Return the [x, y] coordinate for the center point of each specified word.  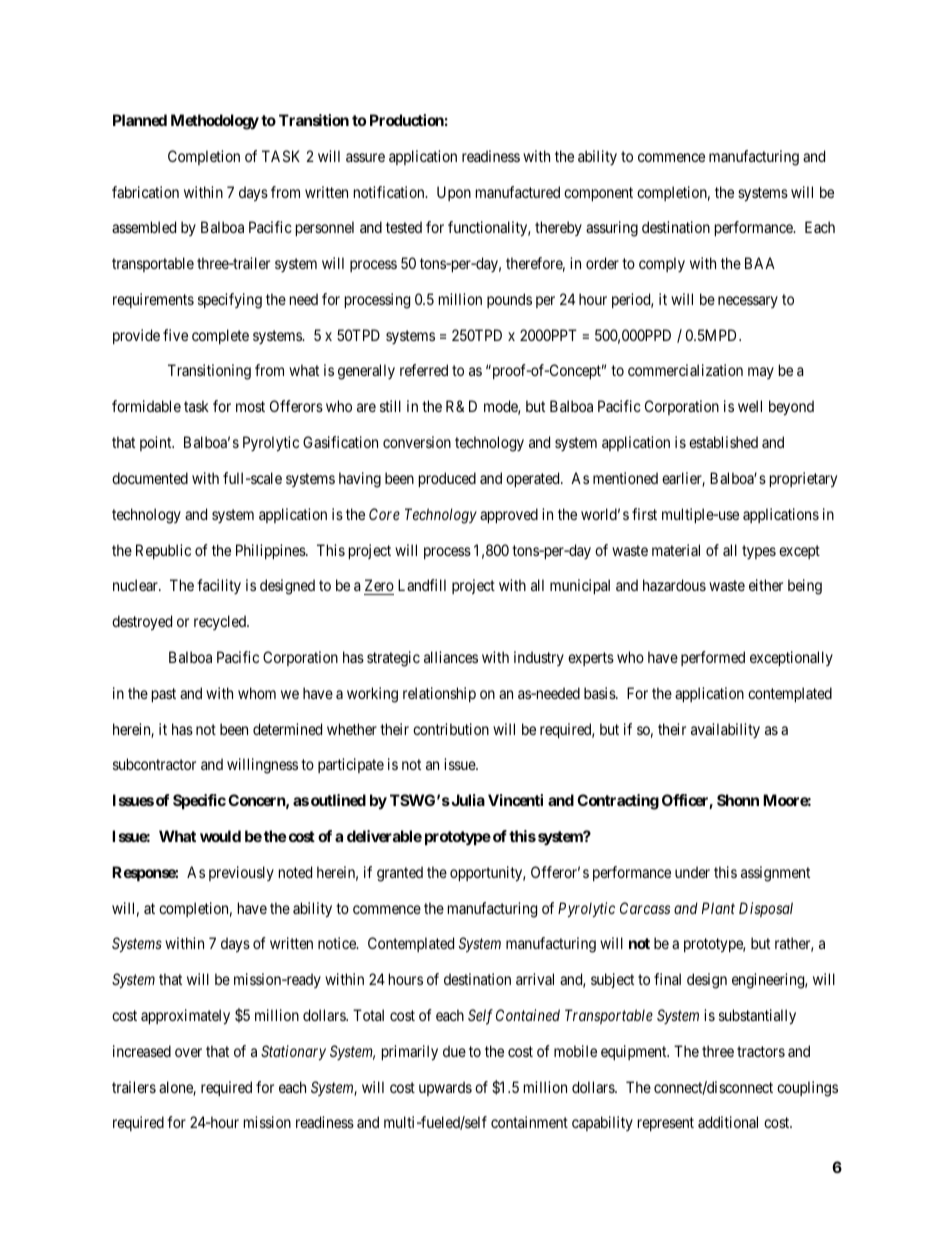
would [220, 836]
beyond [791, 408]
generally [366, 372]
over [188, 1052]
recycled [221, 622]
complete [220, 336]
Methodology [215, 122]
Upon [454, 193]
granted [400, 874]
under [692, 872]
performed [713, 658]
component [598, 194]
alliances [451, 657]
